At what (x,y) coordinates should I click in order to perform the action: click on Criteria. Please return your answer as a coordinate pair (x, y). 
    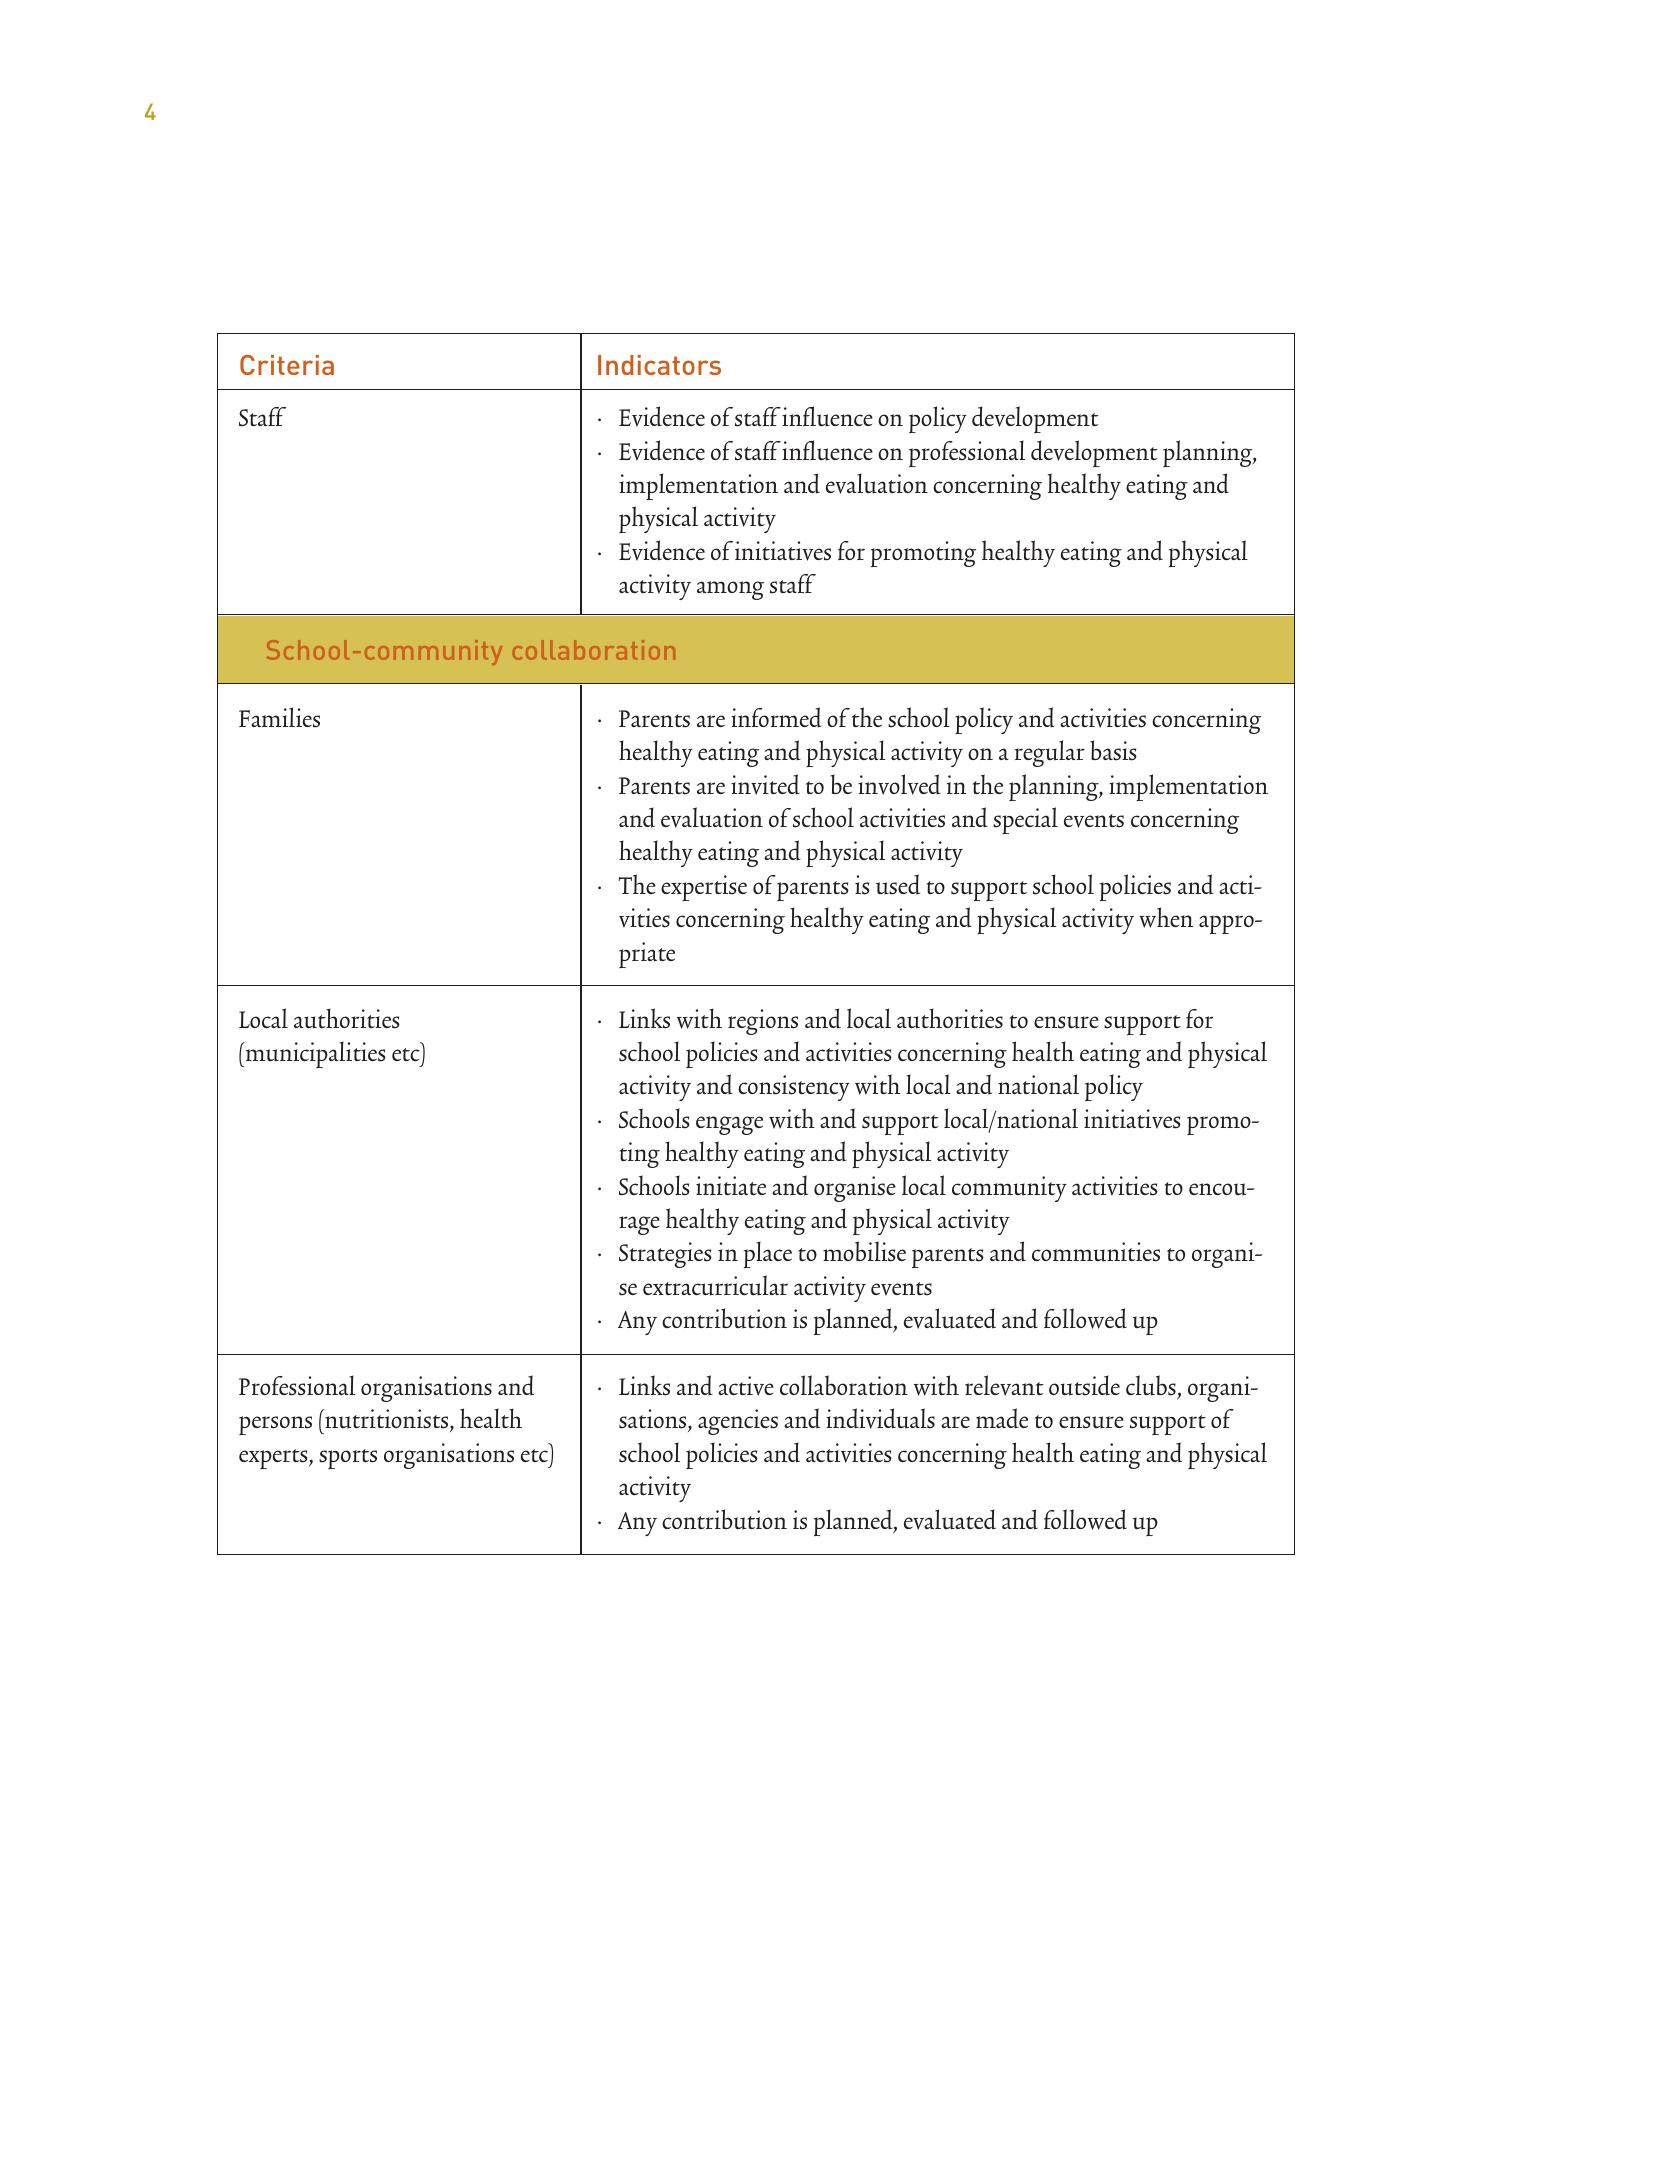
    Looking at the image, I should click on (287, 365).
